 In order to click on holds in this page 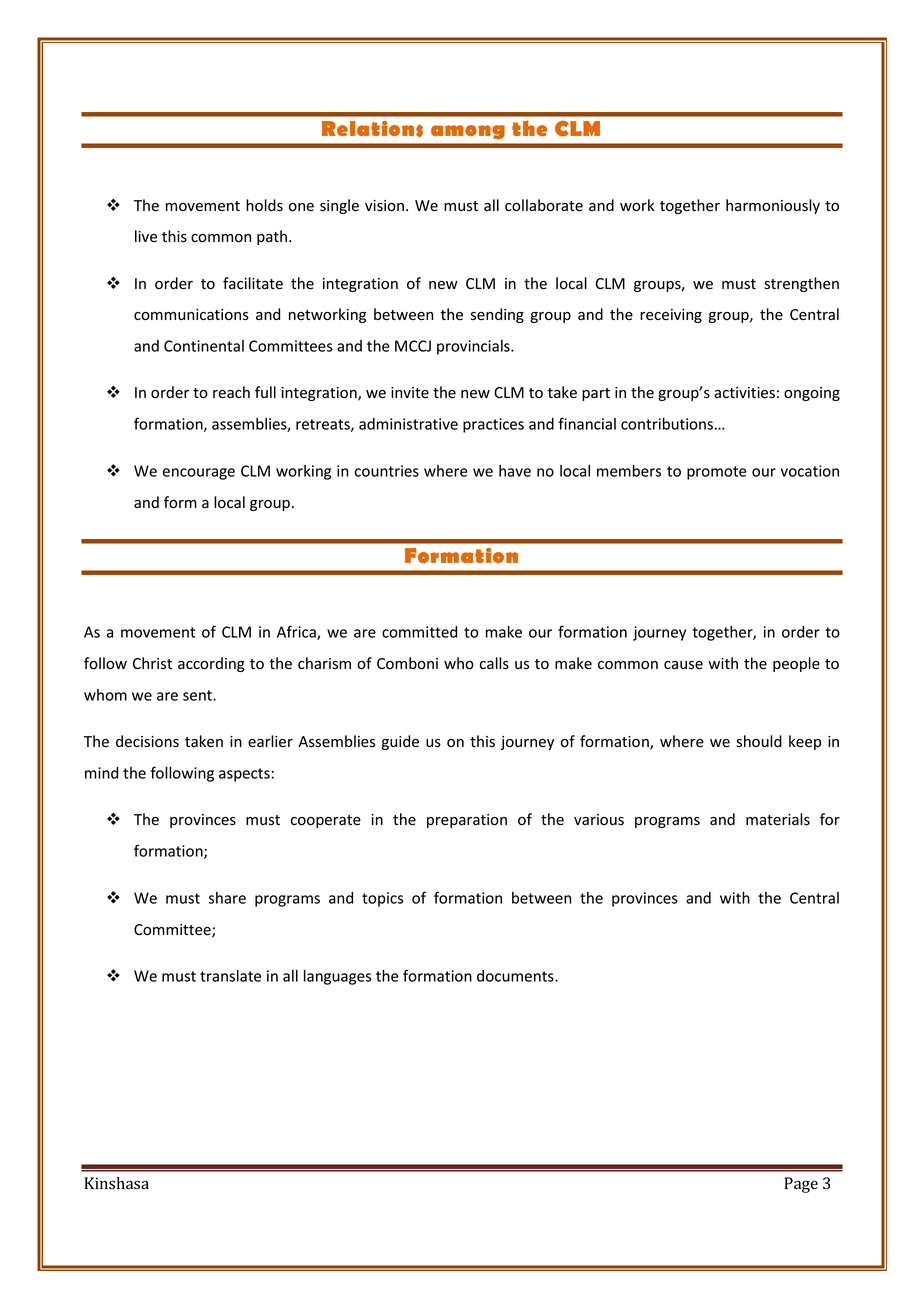, I will do `click(264, 205)`.
